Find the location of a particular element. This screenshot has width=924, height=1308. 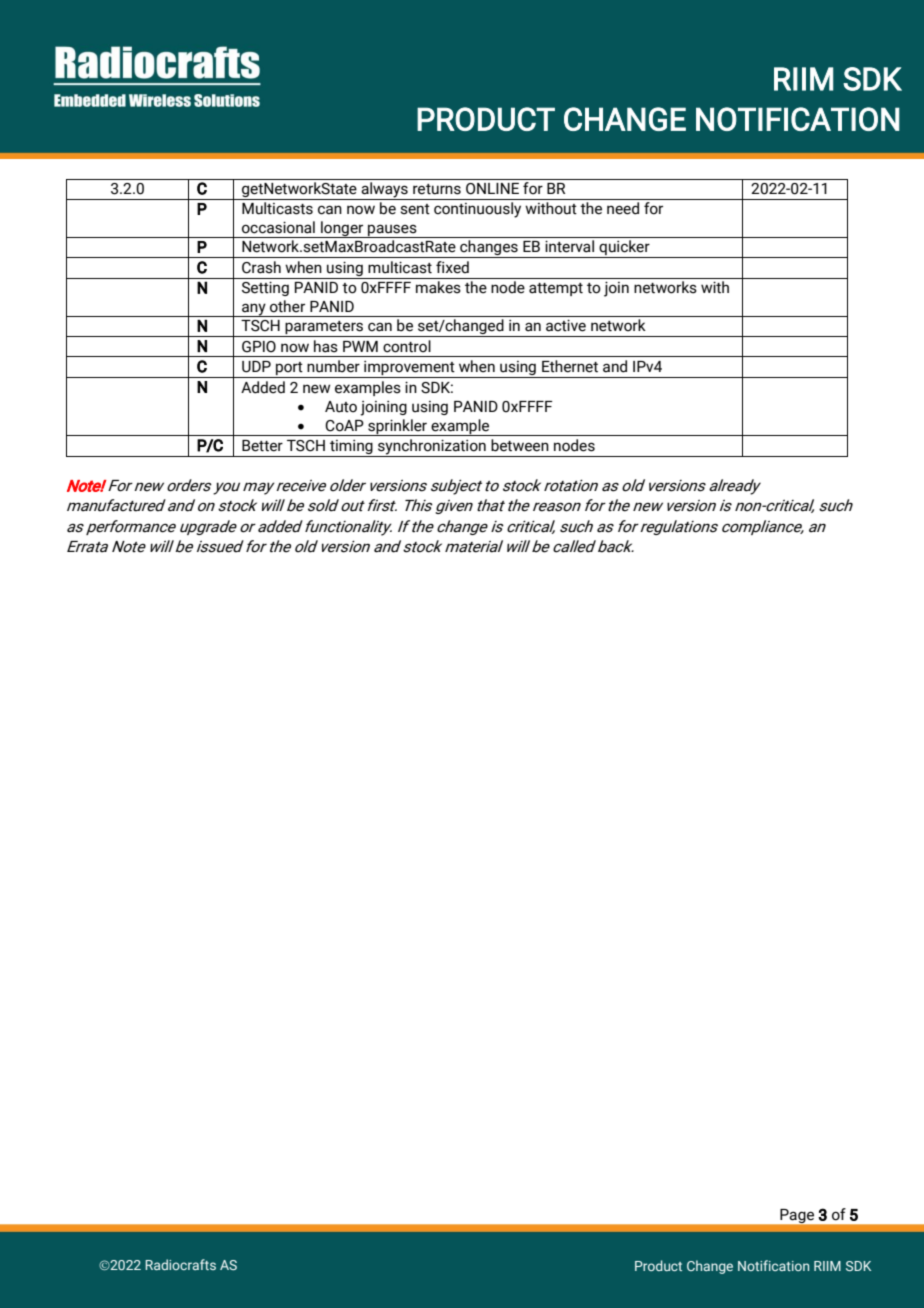

port is located at coordinates (289, 370).
